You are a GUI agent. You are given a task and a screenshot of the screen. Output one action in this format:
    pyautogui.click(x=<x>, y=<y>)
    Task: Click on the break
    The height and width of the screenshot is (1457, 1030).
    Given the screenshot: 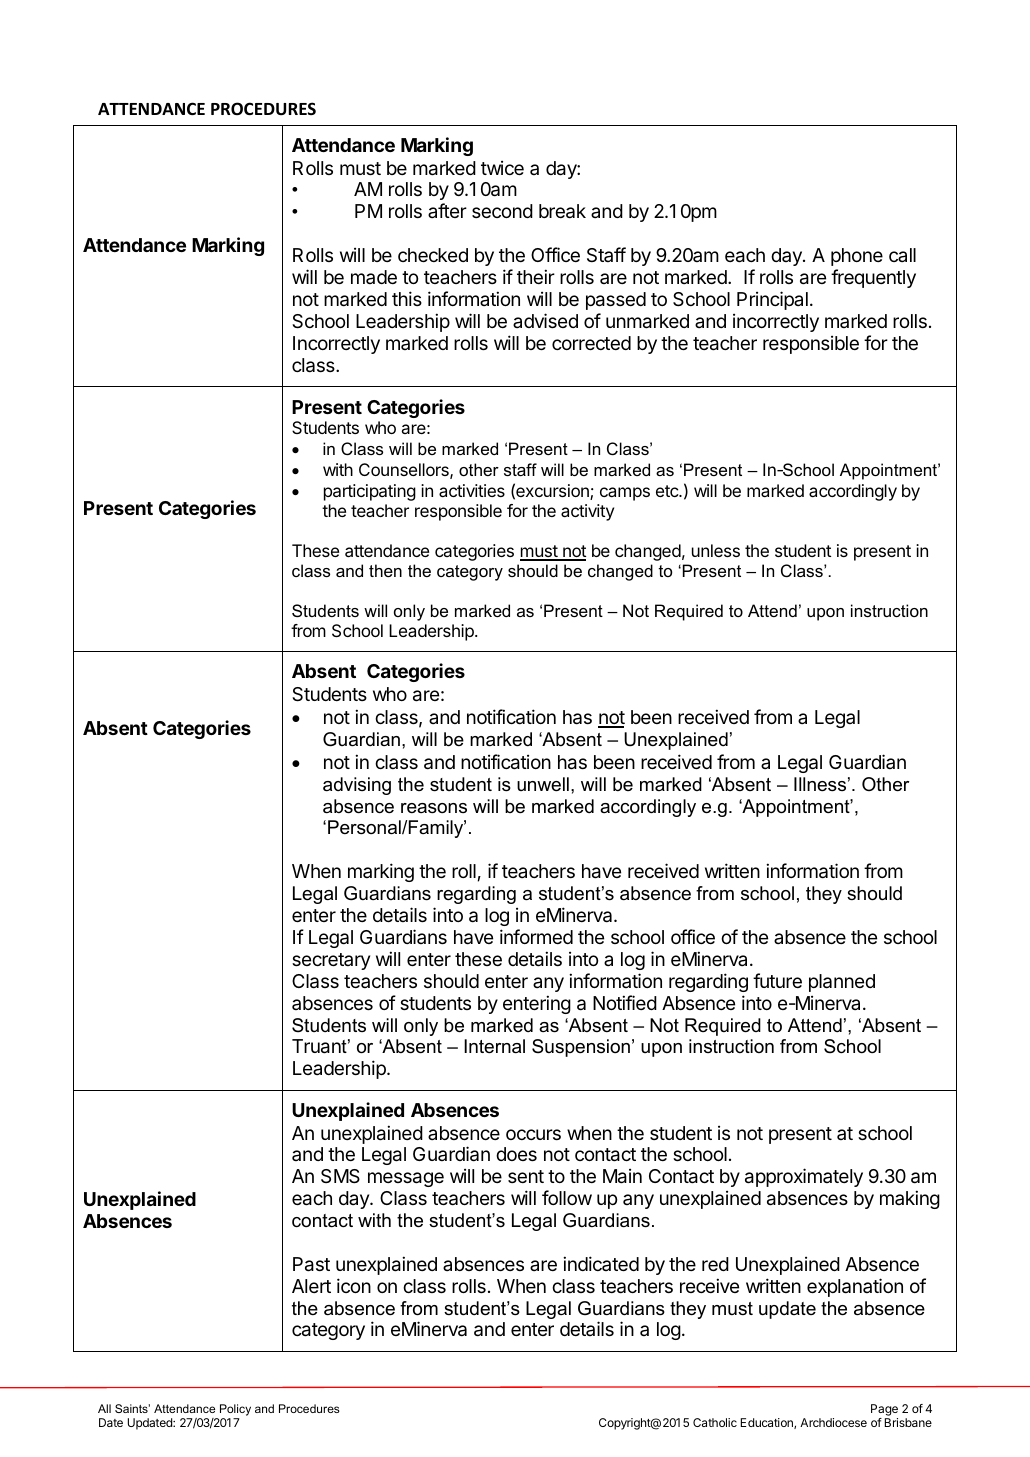 What is the action you would take?
    pyautogui.click(x=562, y=211)
